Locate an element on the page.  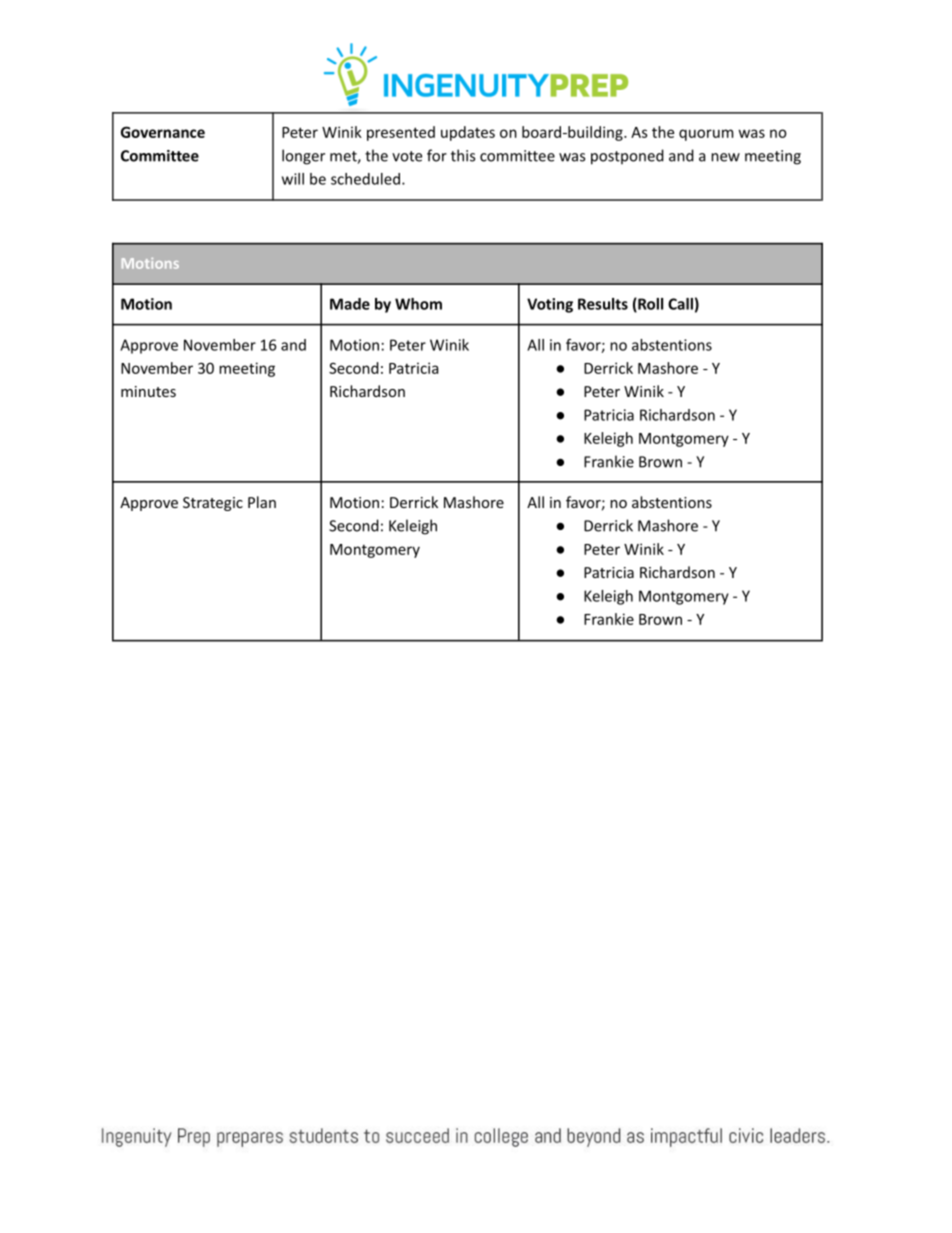
postponed is located at coordinates (627, 157).
